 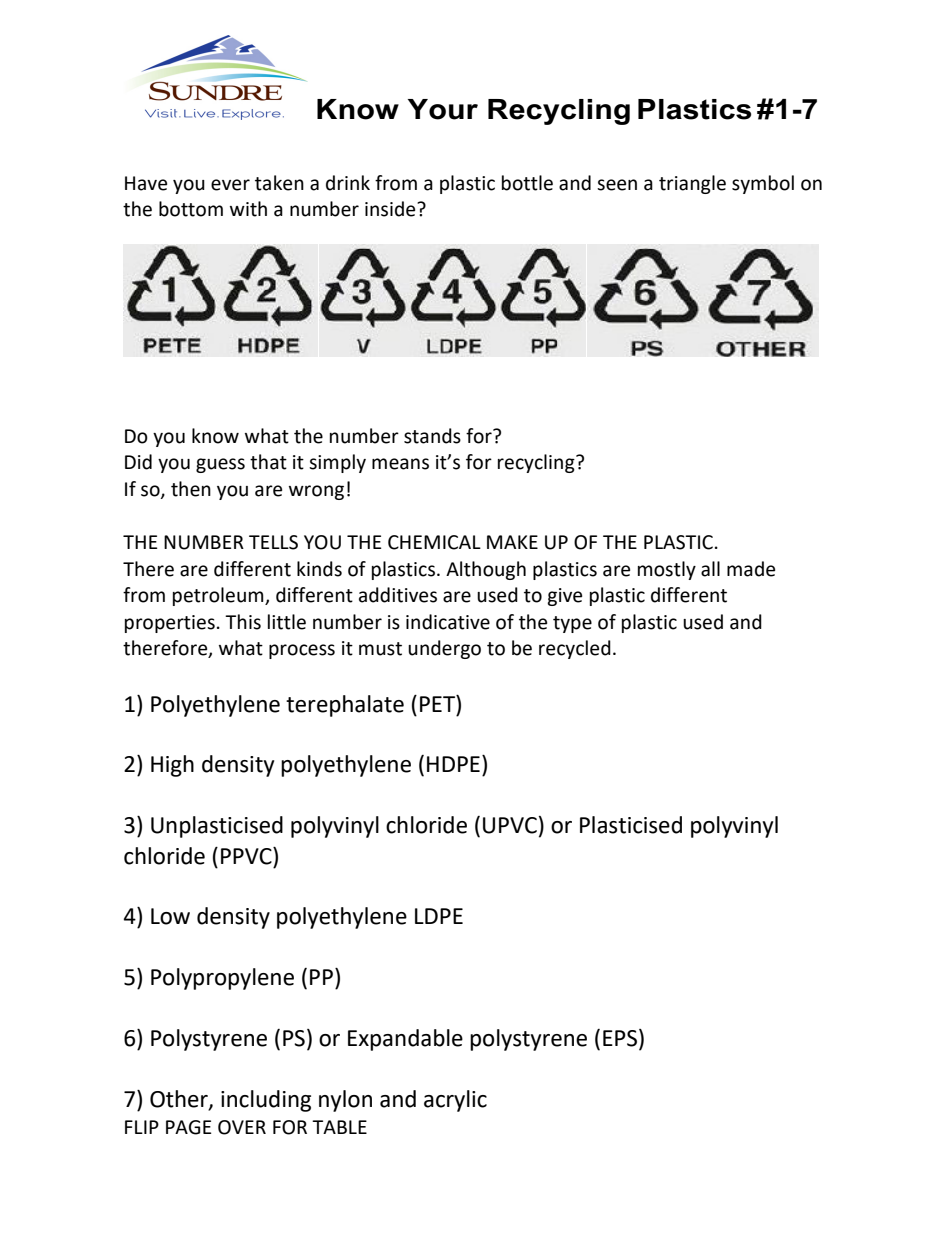 What do you see at coordinates (692, 184) in the document?
I see `triangle` at bounding box center [692, 184].
